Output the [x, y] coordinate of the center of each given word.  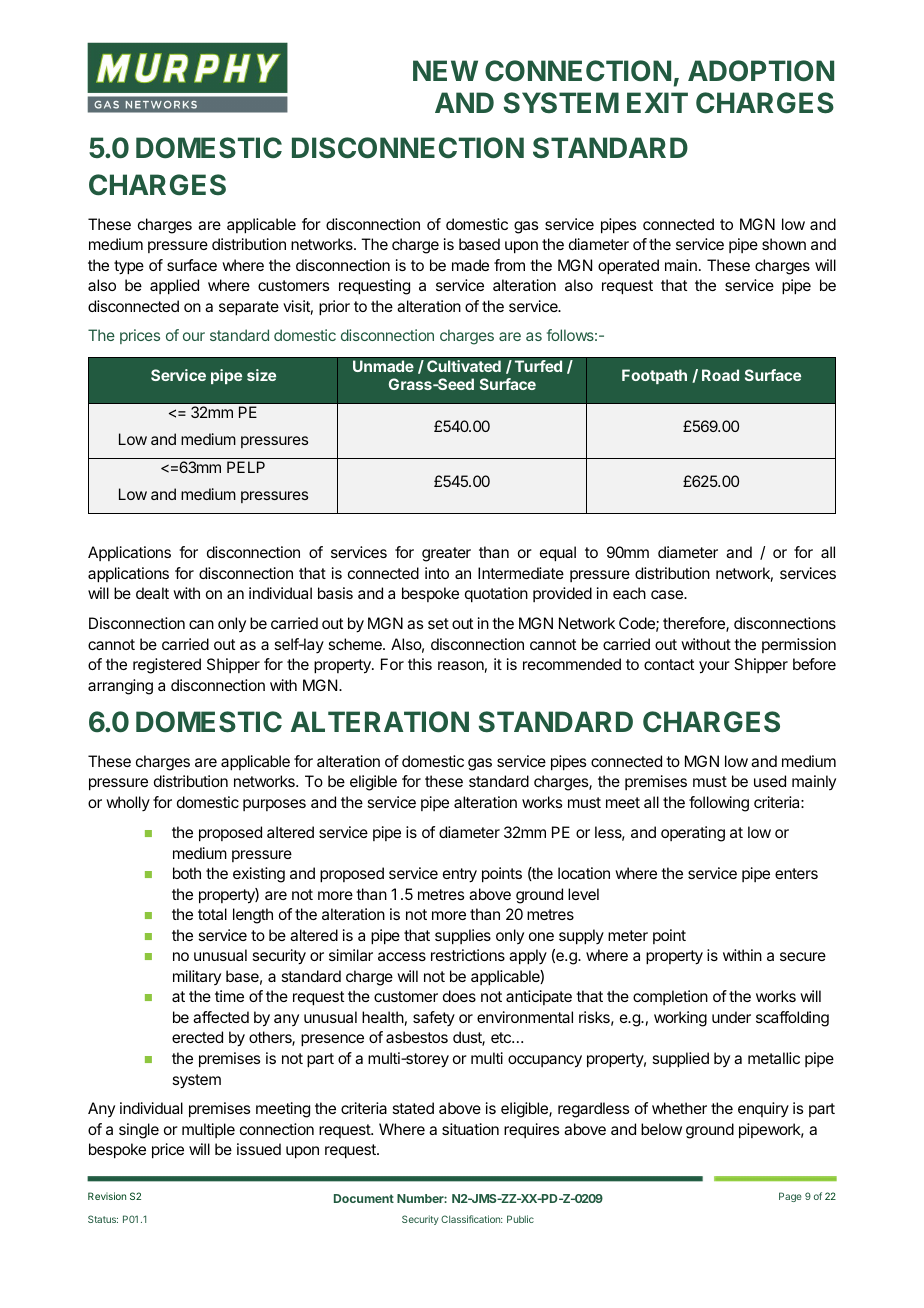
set [438, 623]
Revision [107, 1196]
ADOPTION [761, 71]
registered [167, 666]
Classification [471, 1219]
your [714, 667]
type [129, 267]
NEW [445, 70]
